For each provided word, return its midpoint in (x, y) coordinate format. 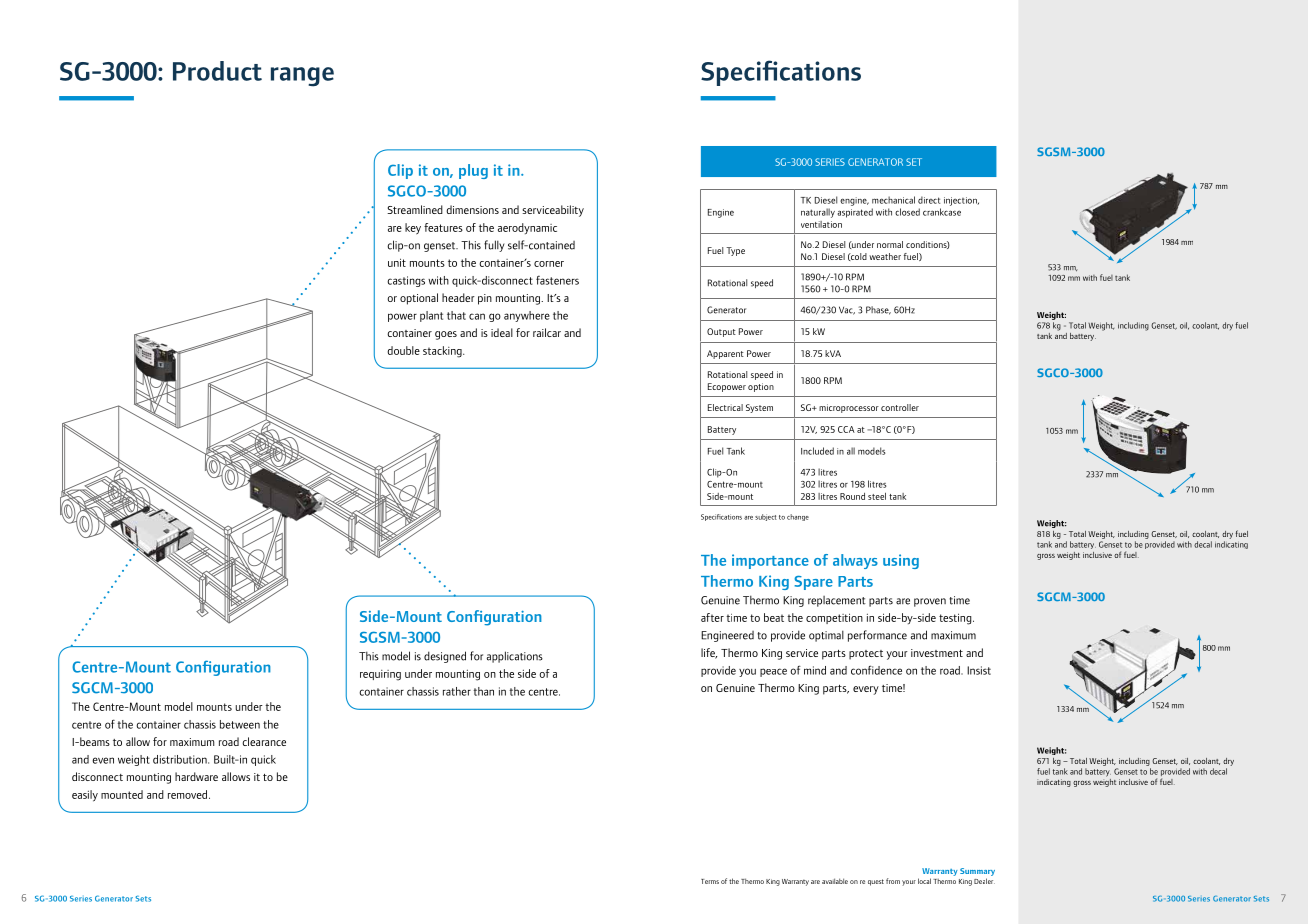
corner (549, 264)
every (866, 690)
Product (217, 71)
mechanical (893, 200)
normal (890, 244)
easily (85, 796)
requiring (380, 675)
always (855, 561)
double (403, 350)
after (712, 617)
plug (473, 171)
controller (900, 407)
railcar (547, 332)
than (483, 691)
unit (397, 262)
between (240, 724)
